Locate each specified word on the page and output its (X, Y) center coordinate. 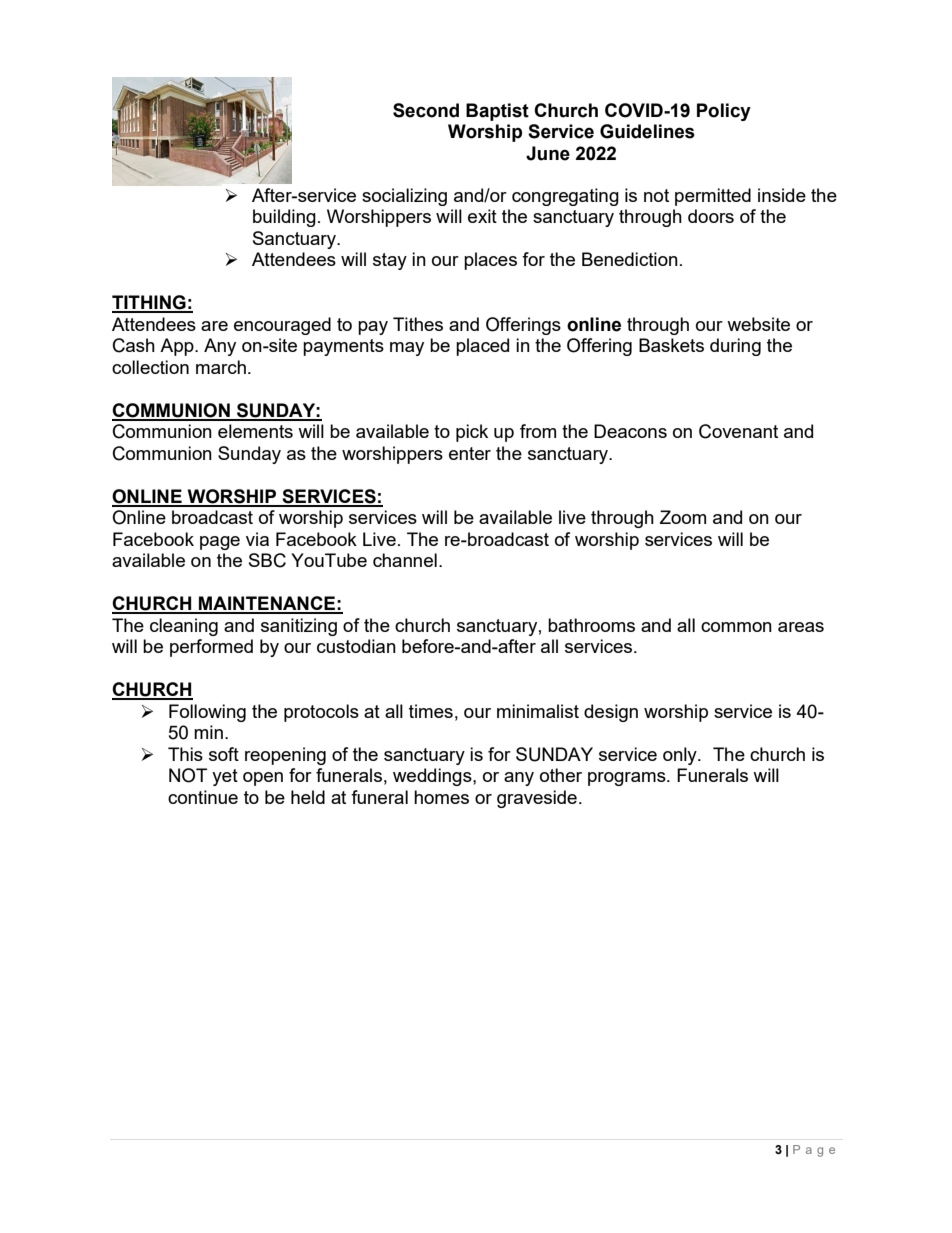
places (490, 261)
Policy (724, 112)
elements (255, 431)
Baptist (497, 112)
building (284, 218)
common (736, 627)
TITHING (150, 303)
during (735, 347)
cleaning (184, 627)
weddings (433, 777)
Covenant (738, 431)
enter (470, 453)
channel (405, 560)
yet (225, 777)
